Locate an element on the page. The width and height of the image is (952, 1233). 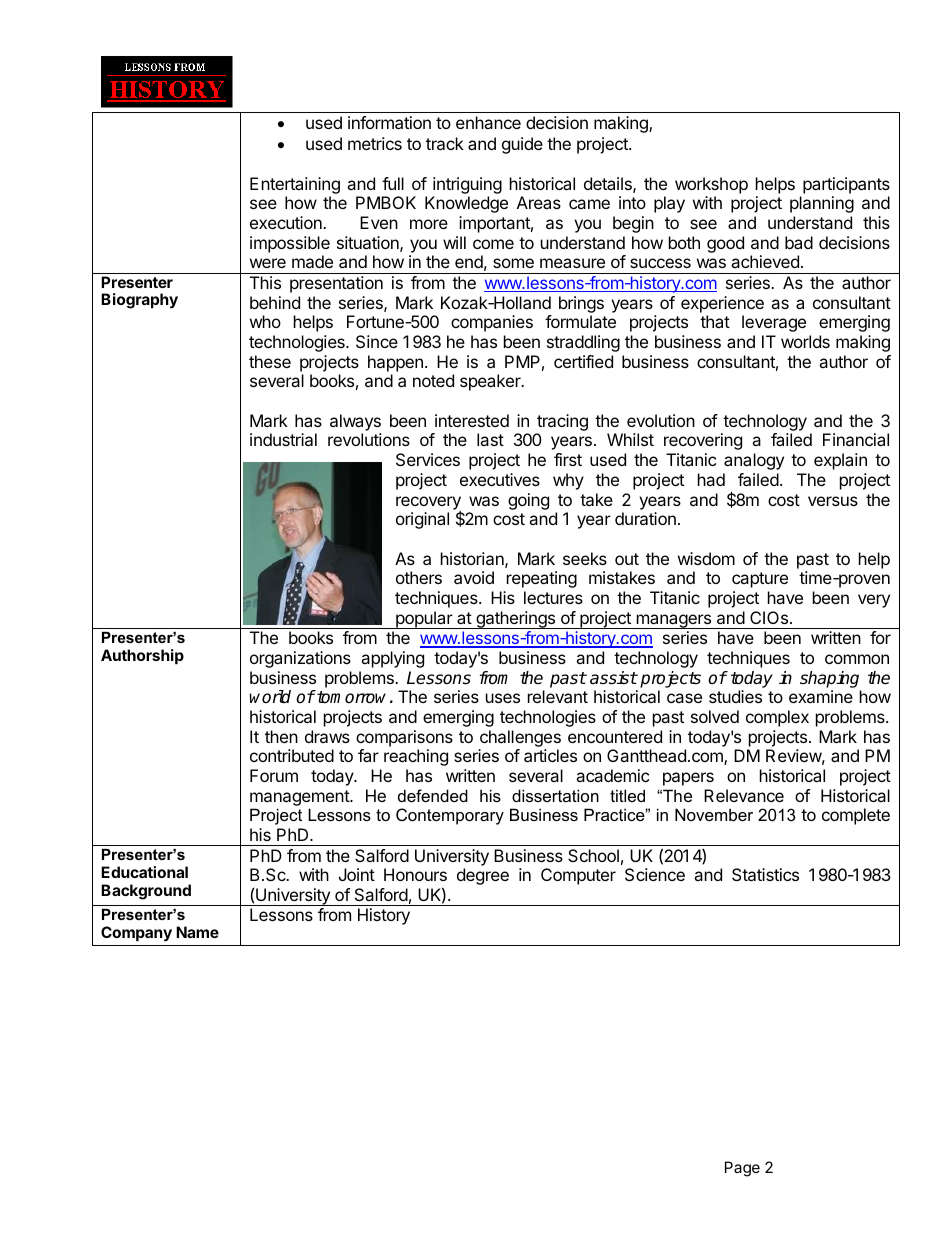
Entertaining is located at coordinates (295, 185).
